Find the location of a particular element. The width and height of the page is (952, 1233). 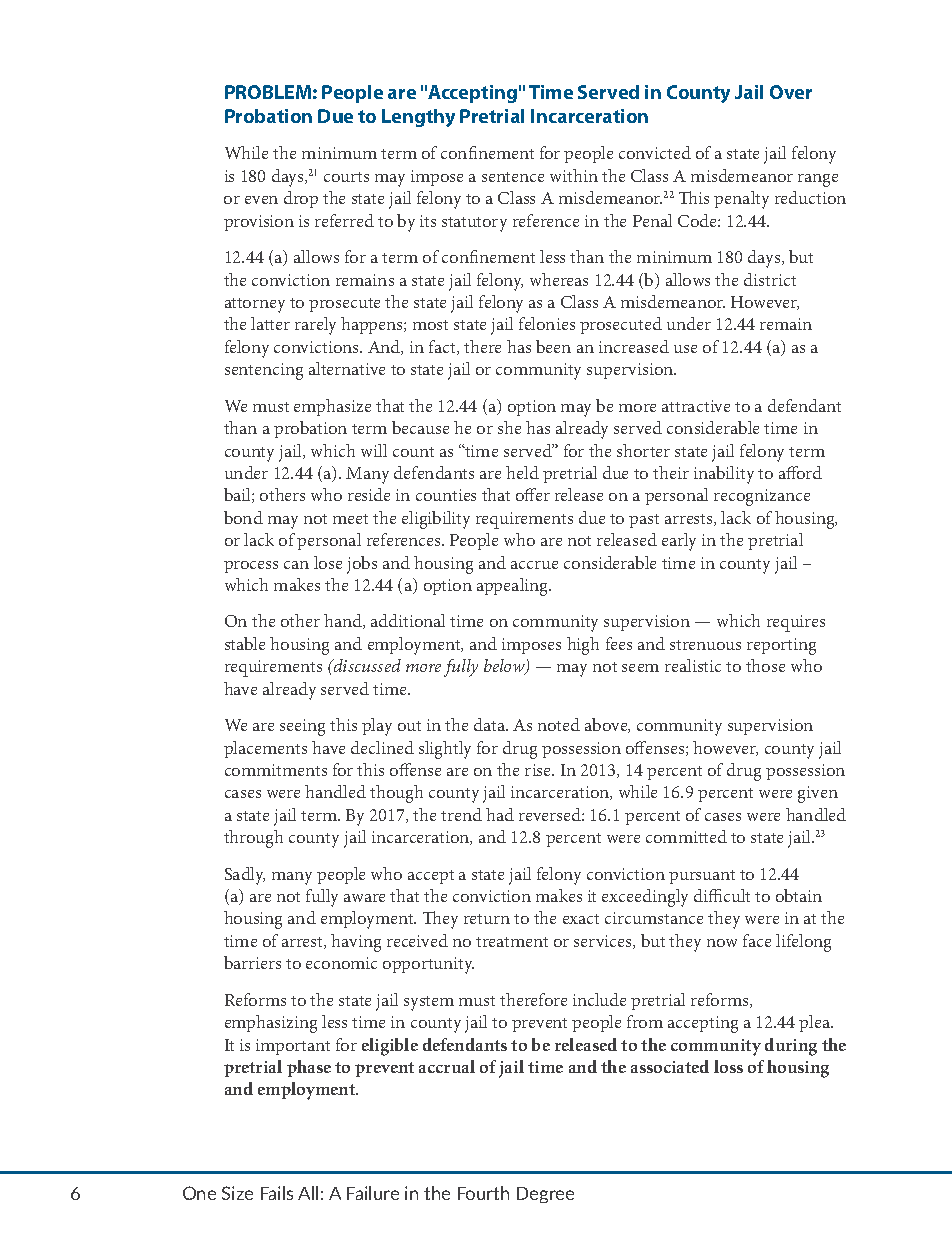

requires is located at coordinates (796, 623).
